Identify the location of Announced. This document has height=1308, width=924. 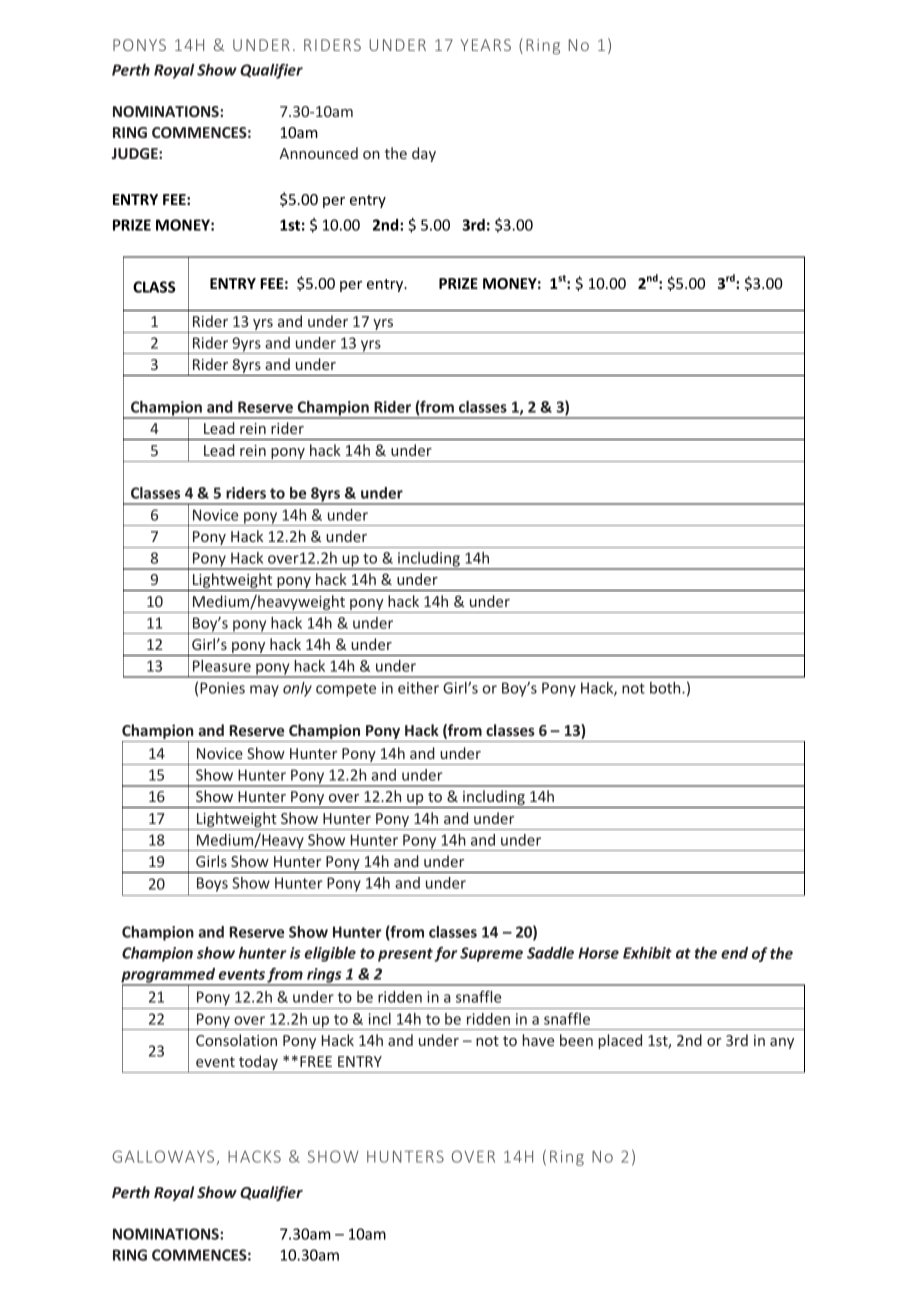
(318, 153).
